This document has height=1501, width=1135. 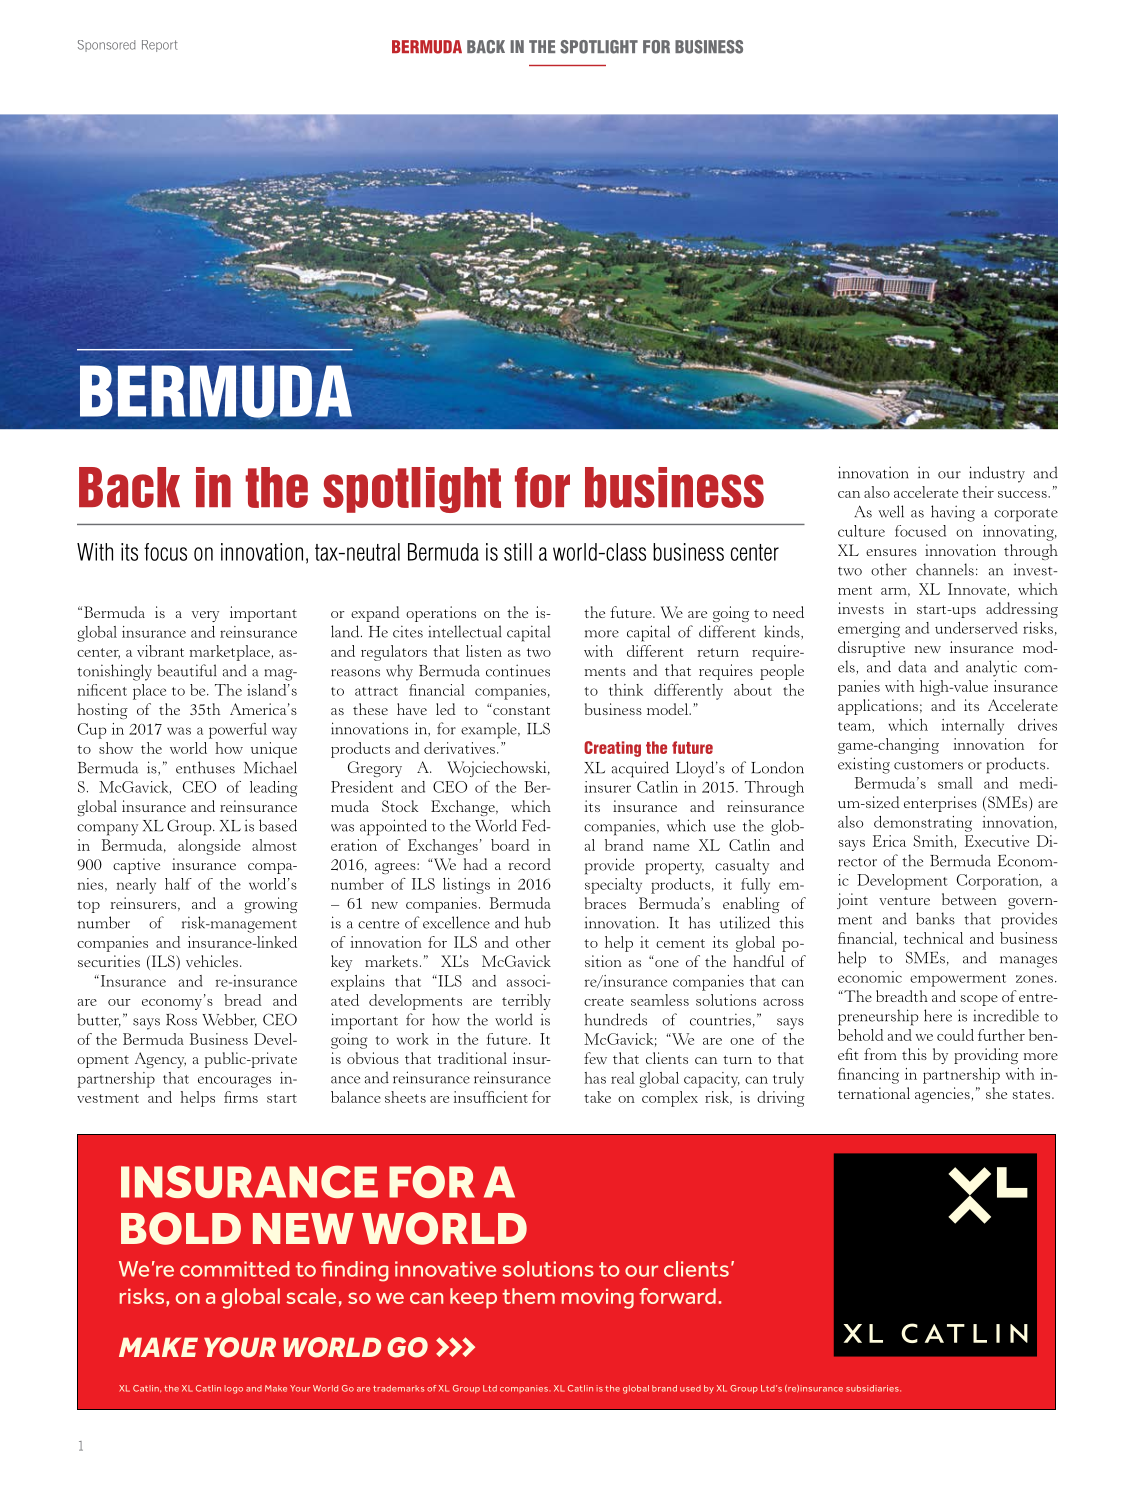 I want to click on take, so click(x=597, y=1097).
